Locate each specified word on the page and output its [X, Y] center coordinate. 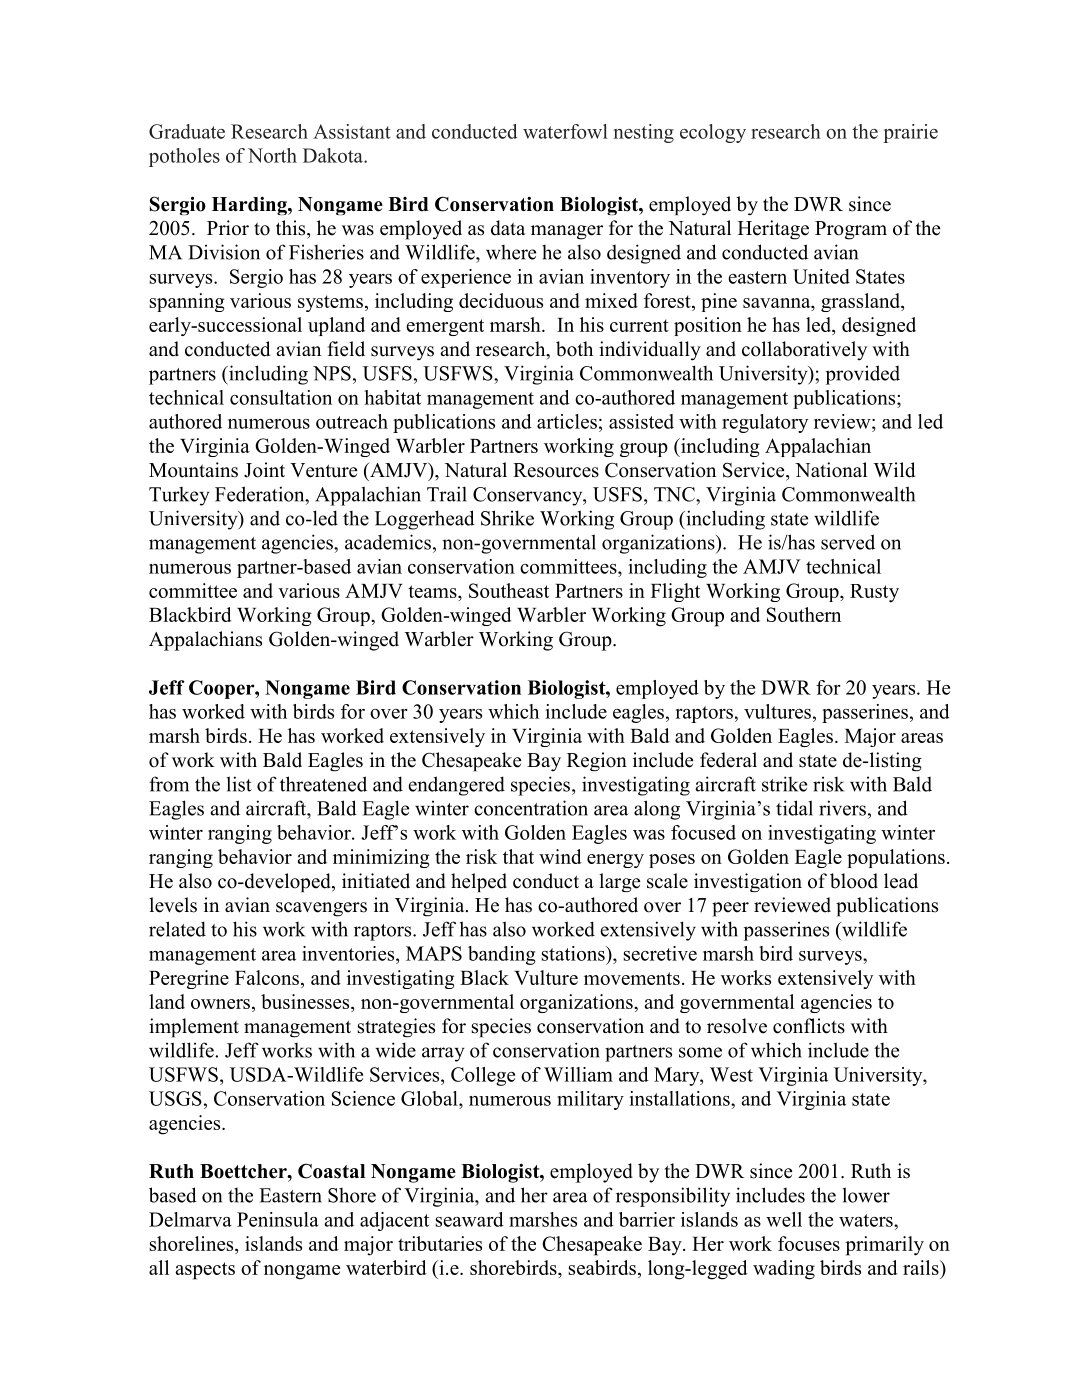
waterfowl [565, 131]
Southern [804, 614]
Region [597, 762]
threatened [323, 784]
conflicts [809, 1026]
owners [220, 1004]
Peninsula [278, 1219]
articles [567, 421]
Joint [264, 470]
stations [574, 953]
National [831, 470]
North [272, 155]
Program [851, 230]
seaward [470, 1219]
